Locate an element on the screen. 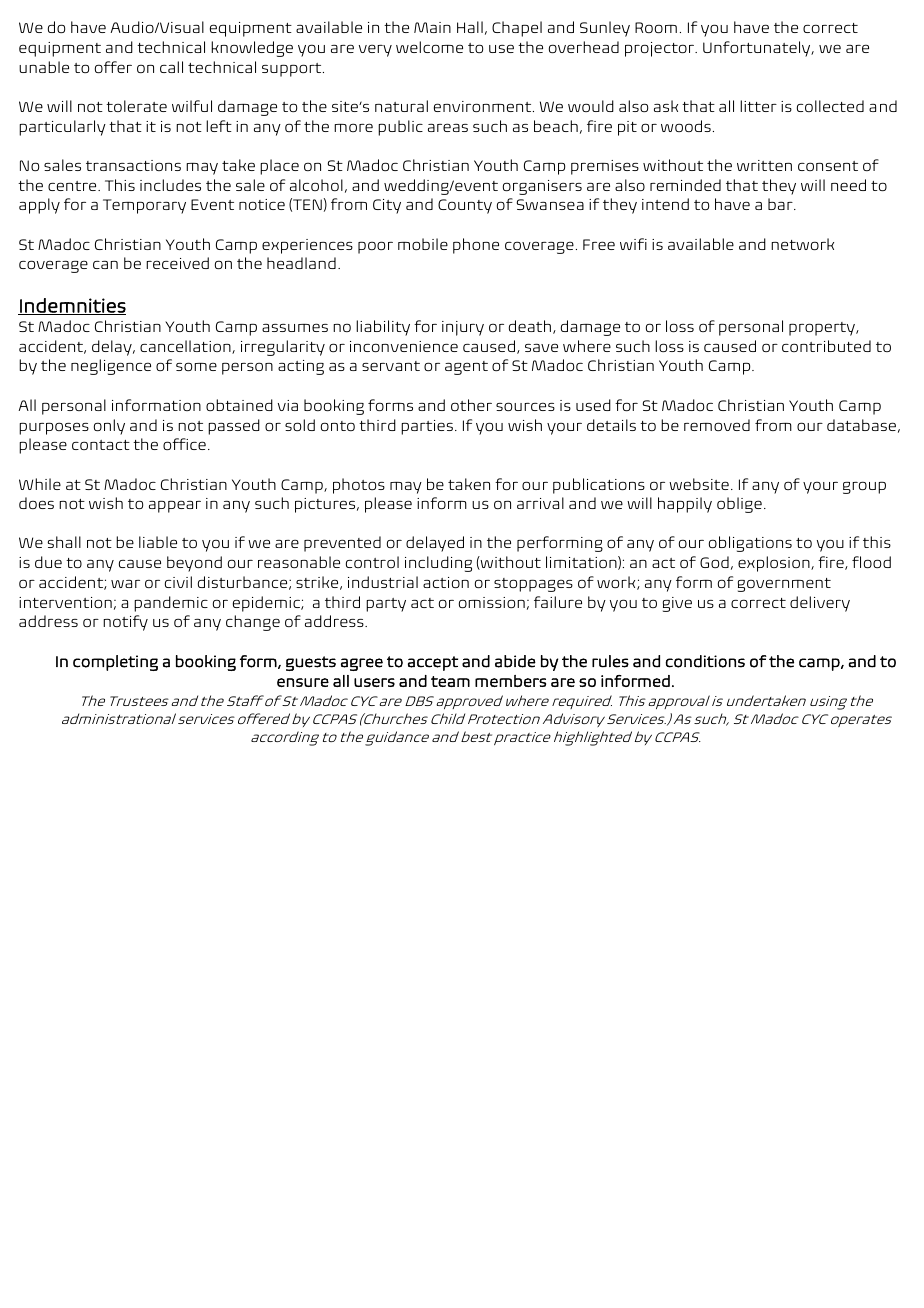 The width and height of the screenshot is (924, 1308). conditions is located at coordinates (705, 661).
